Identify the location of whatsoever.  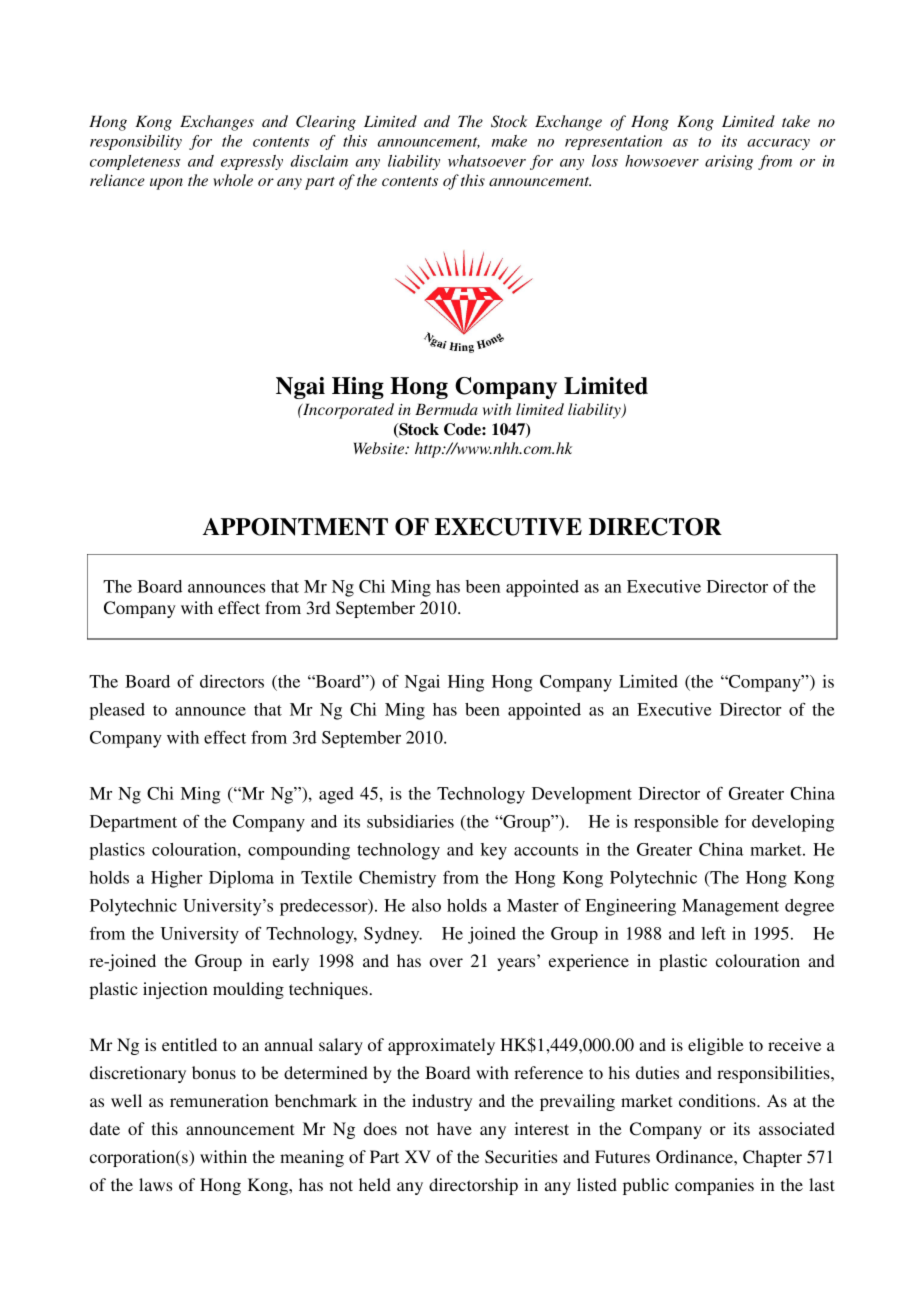
(487, 161).
